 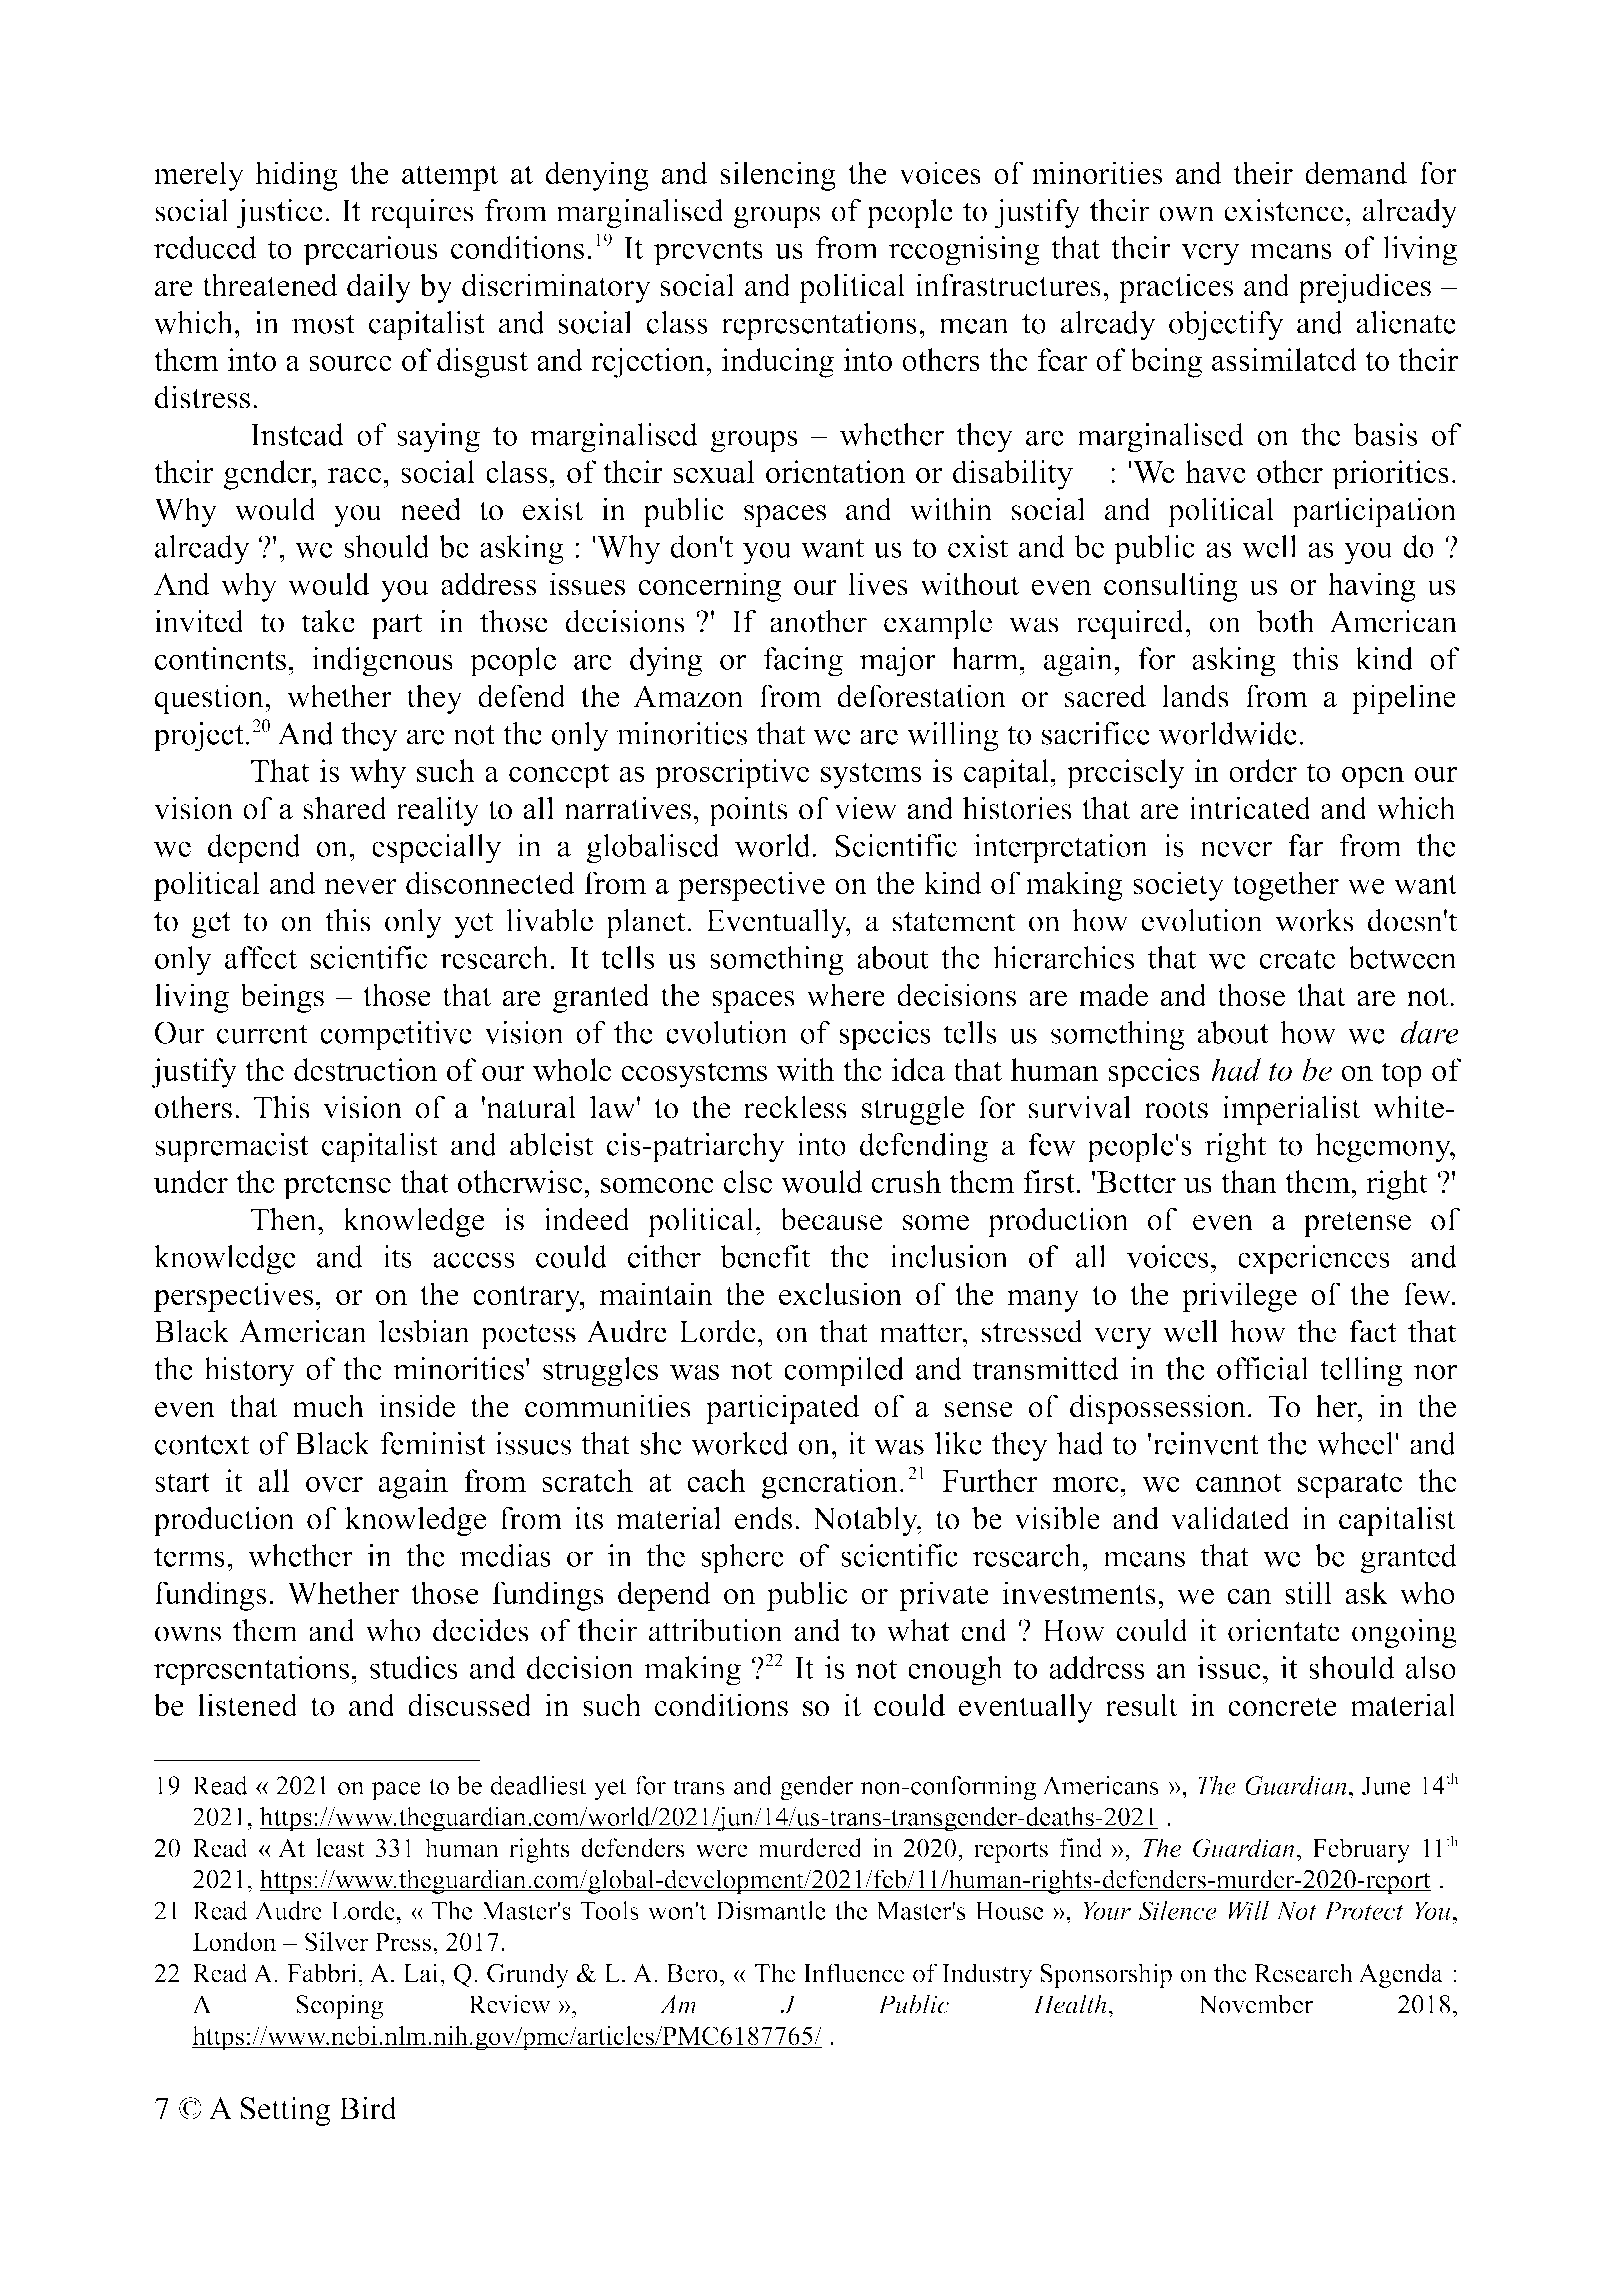 What do you see at coordinates (414, 1667) in the screenshot?
I see `studies` at bounding box center [414, 1667].
